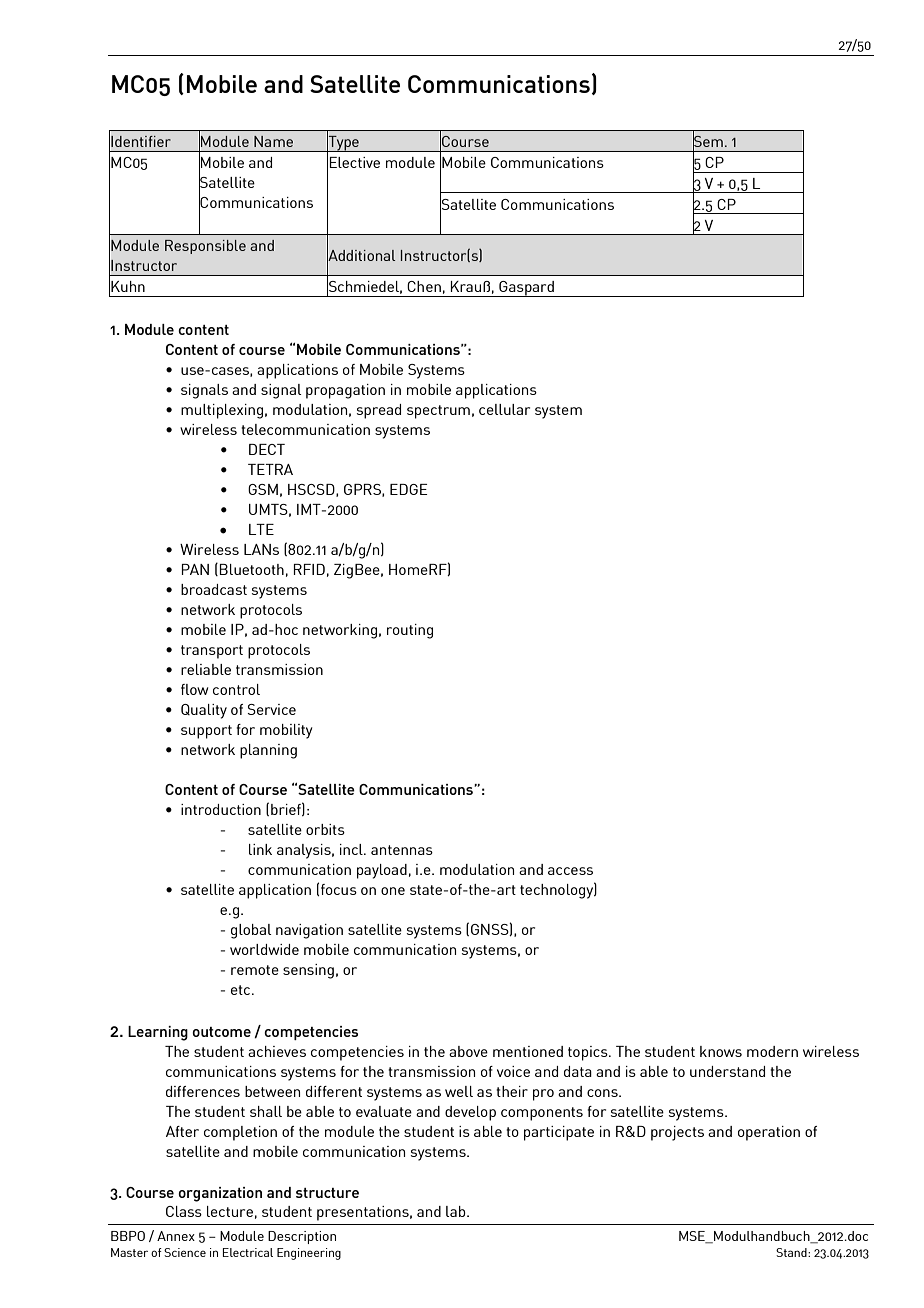 The height and width of the document is (1308, 924). What do you see at coordinates (184, 1211) in the document?
I see `Class` at bounding box center [184, 1211].
